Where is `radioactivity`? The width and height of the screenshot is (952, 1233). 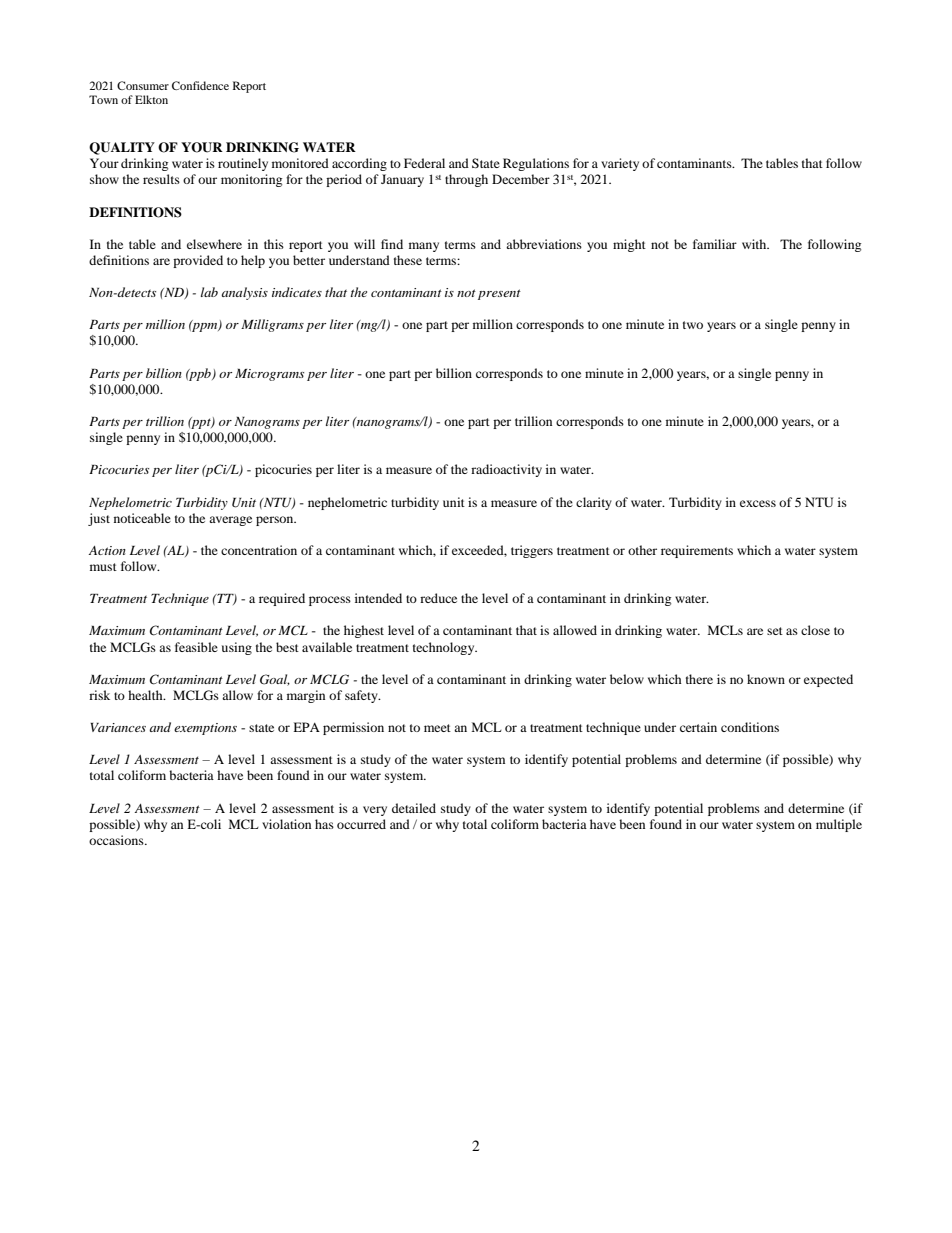 radioactivity is located at coordinates (506, 470).
